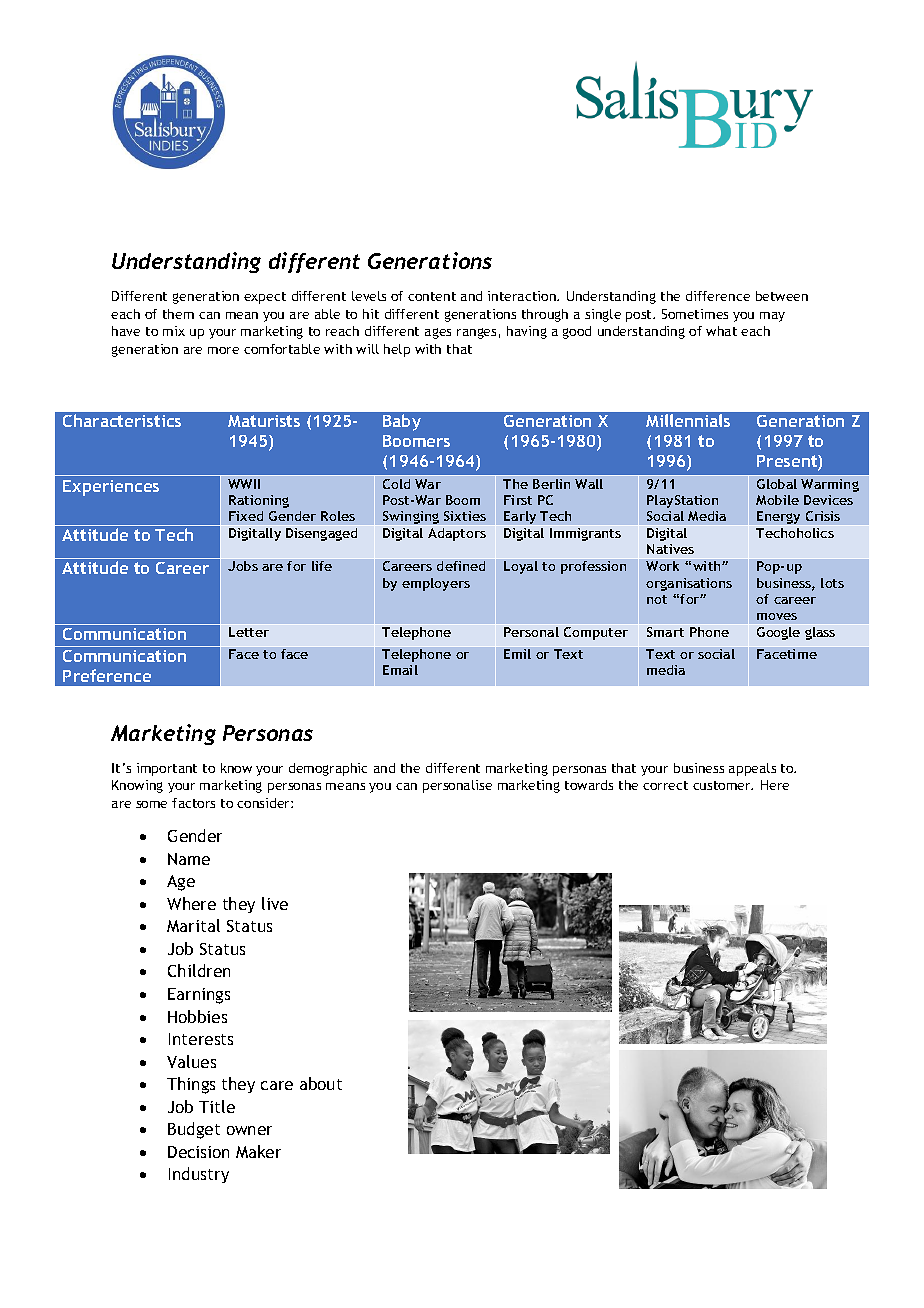 The image size is (924, 1308). What do you see at coordinates (517, 654) in the screenshot?
I see `Emil` at bounding box center [517, 654].
